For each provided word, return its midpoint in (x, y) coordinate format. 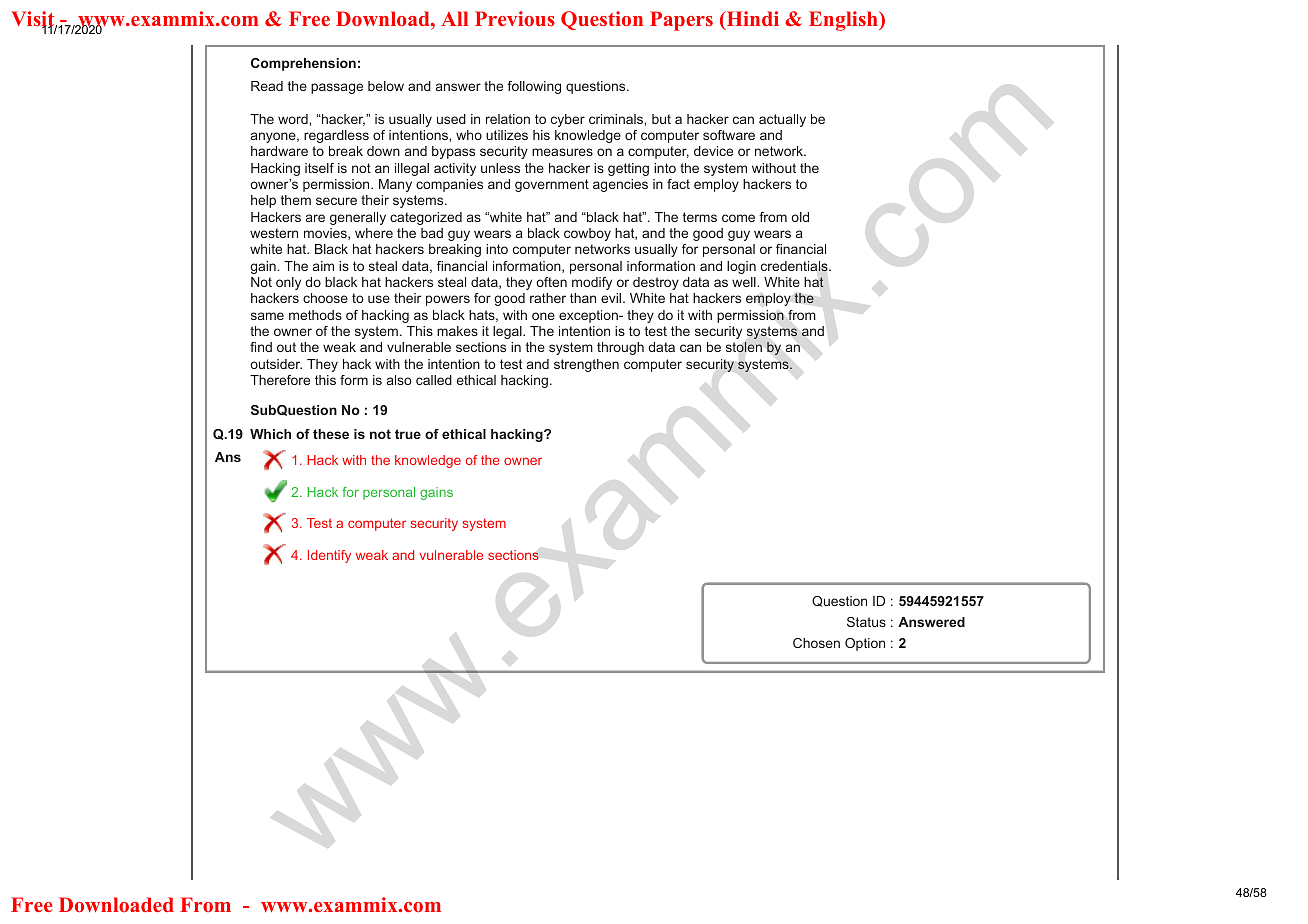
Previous (515, 18)
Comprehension (303, 64)
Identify (329, 556)
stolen (744, 347)
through (620, 348)
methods (315, 315)
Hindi (751, 20)
